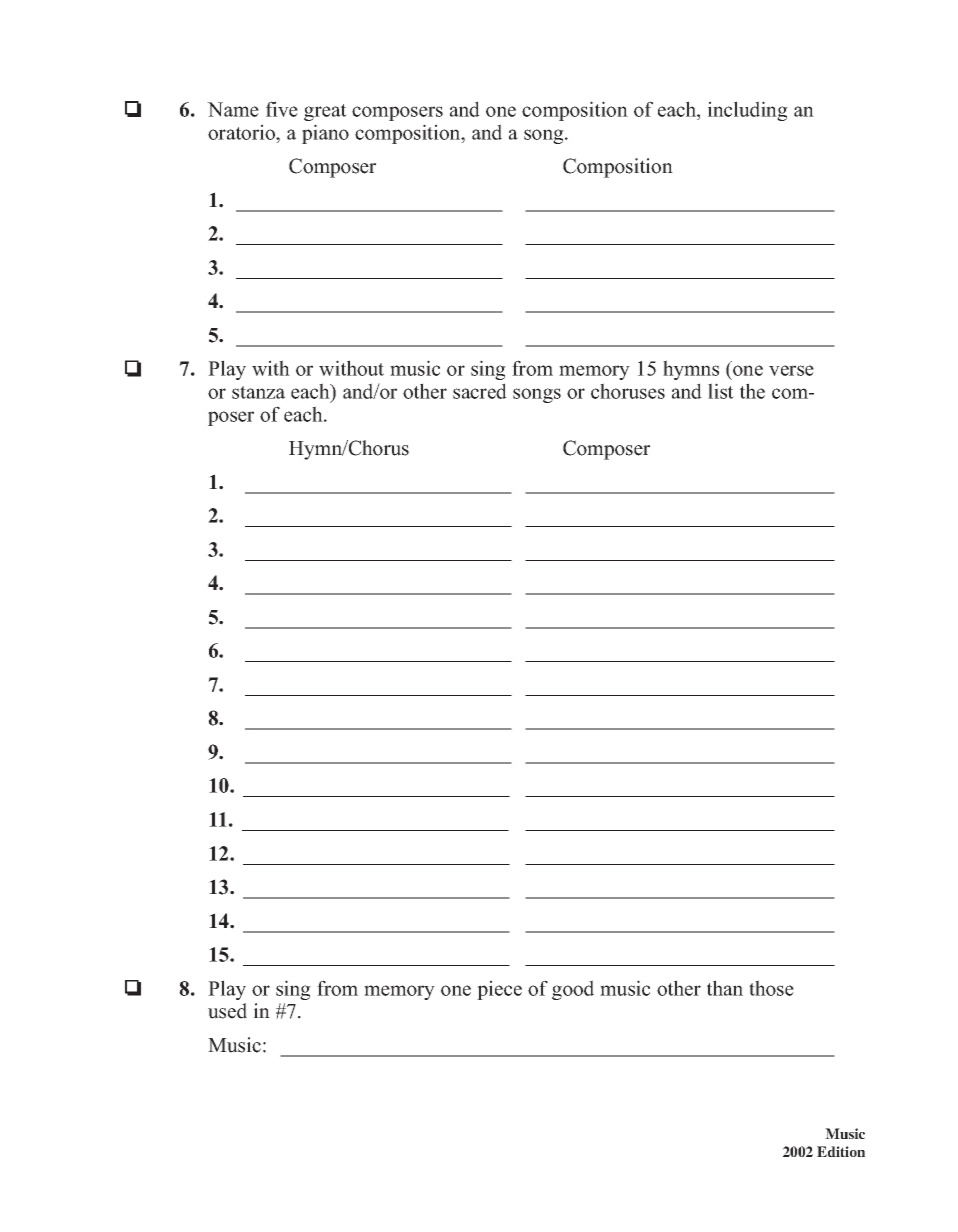  What do you see at coordinates (227, 1011) in the image?
I see `used` at bounding box center [227, 1011].
